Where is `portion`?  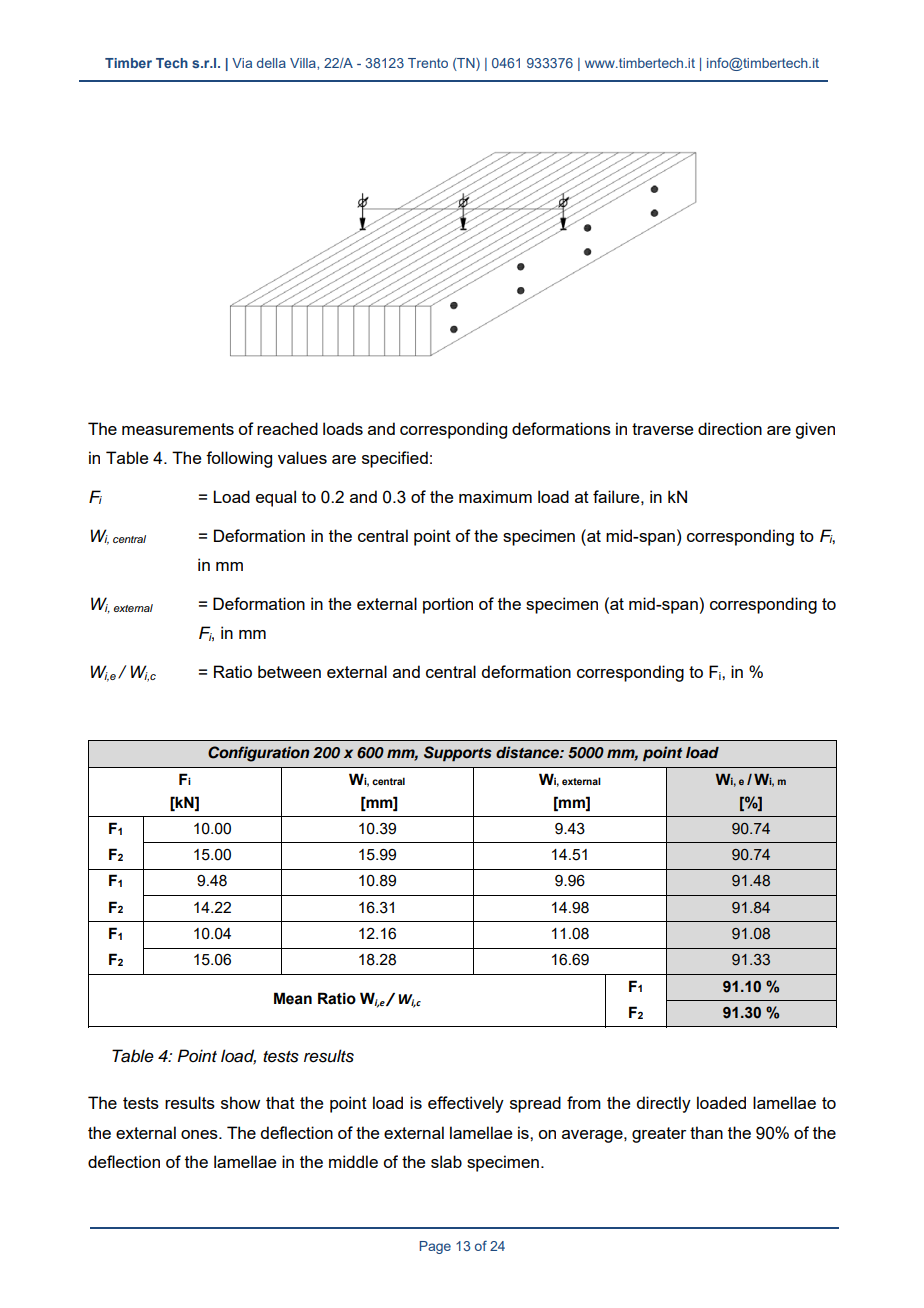
portion is located at coordinates (448, 605).
